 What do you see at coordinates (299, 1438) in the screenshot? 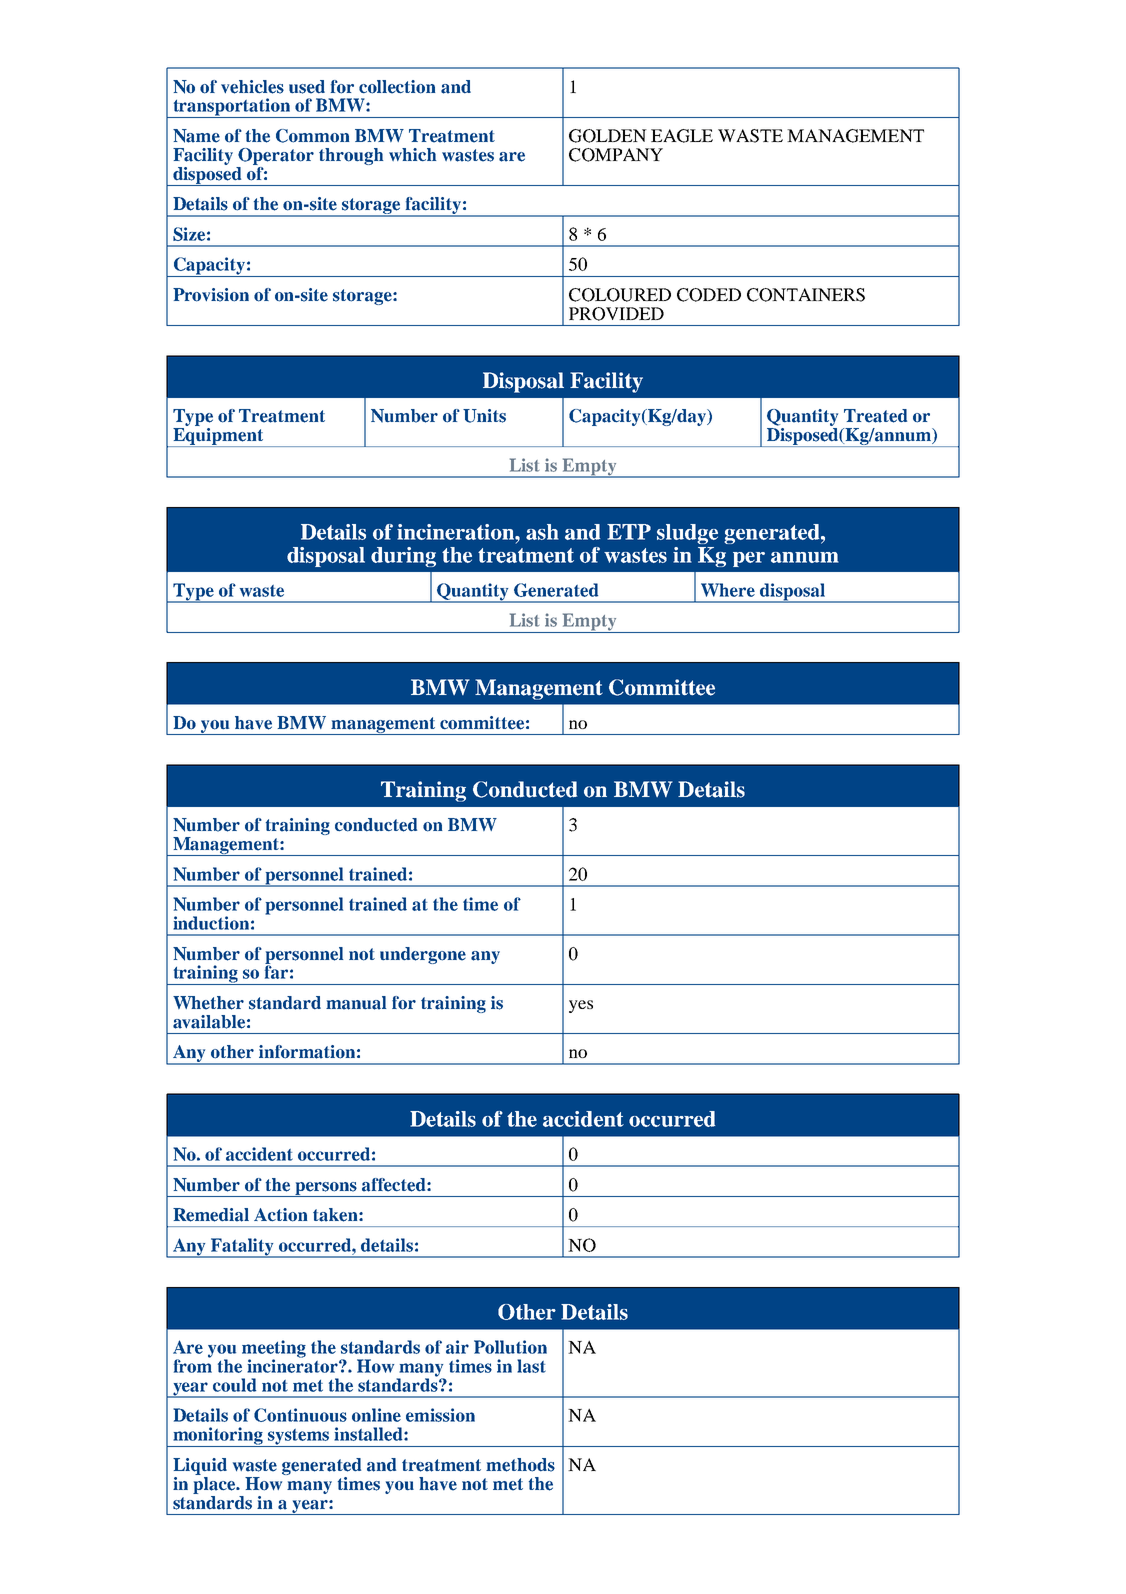
I see `systems` at bounding box center [299, 1438].
